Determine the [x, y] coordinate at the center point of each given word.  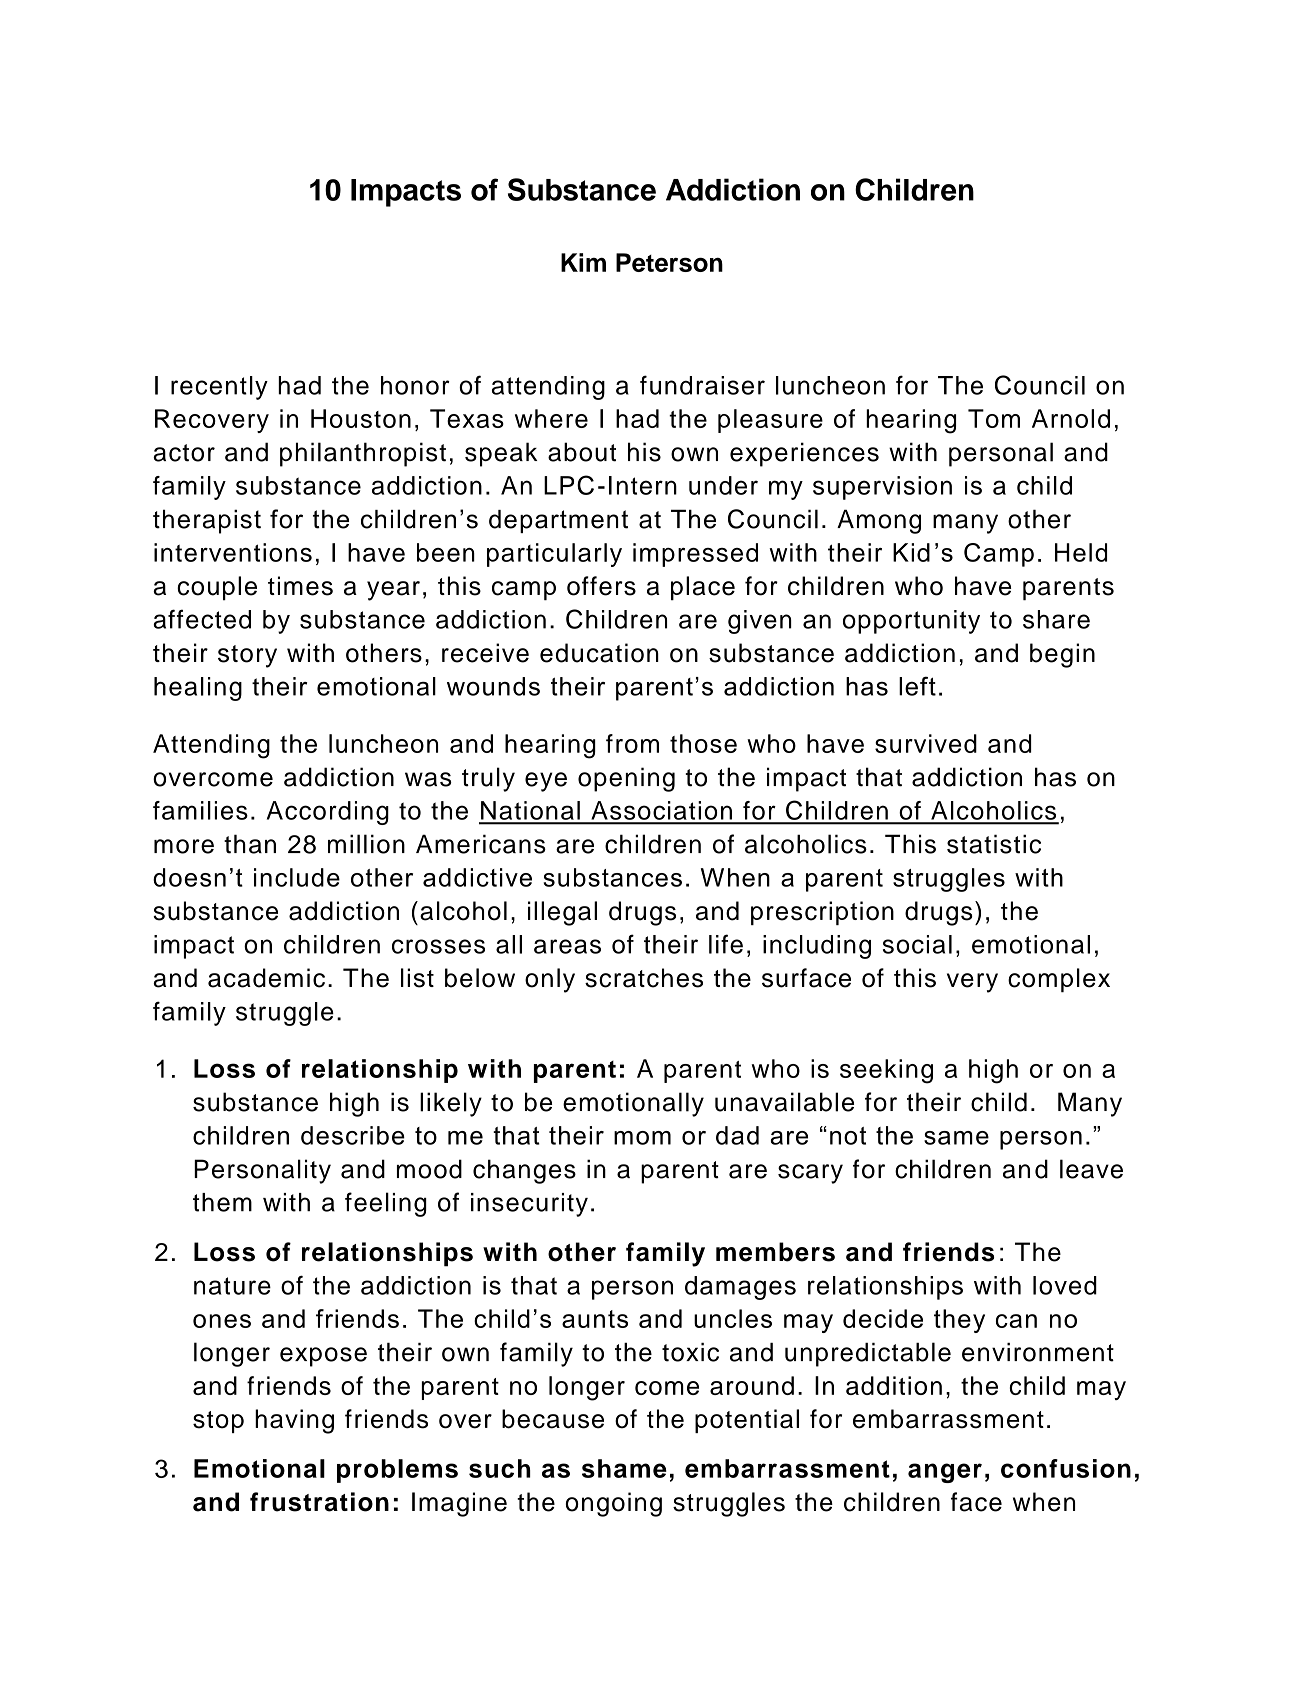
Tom [994, 418]
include [297, 877]
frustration [319, 1502]
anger [945, 1473]
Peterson [669, 262]
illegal [562, 913]
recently [219, 388]
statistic [994, 844]
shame [624, 1468]
